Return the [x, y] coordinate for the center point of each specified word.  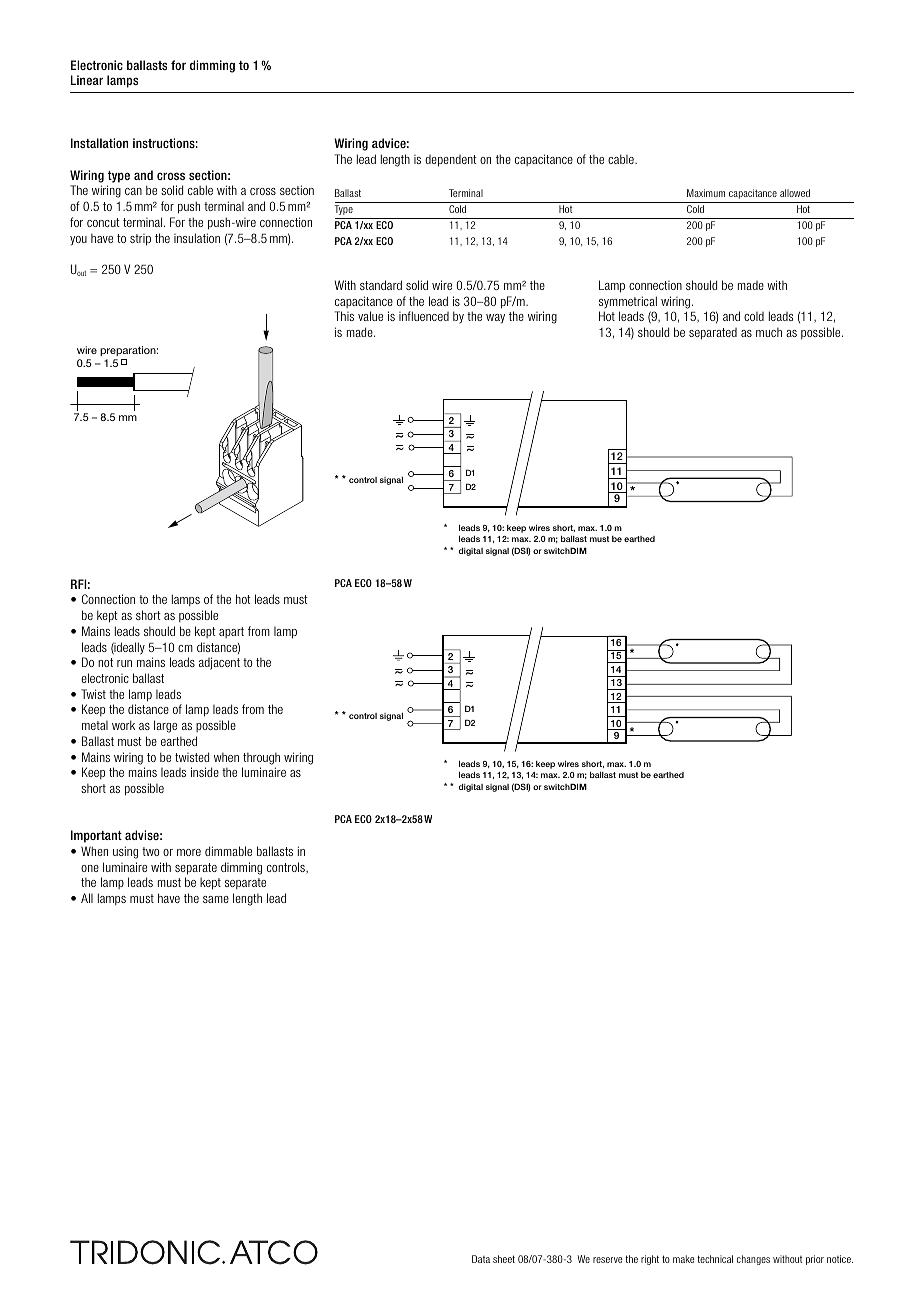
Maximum [706, 193]
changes [753, 1260]
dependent [451, 161]
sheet [504, 1259]
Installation [99, 143]
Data [481, 1259]
